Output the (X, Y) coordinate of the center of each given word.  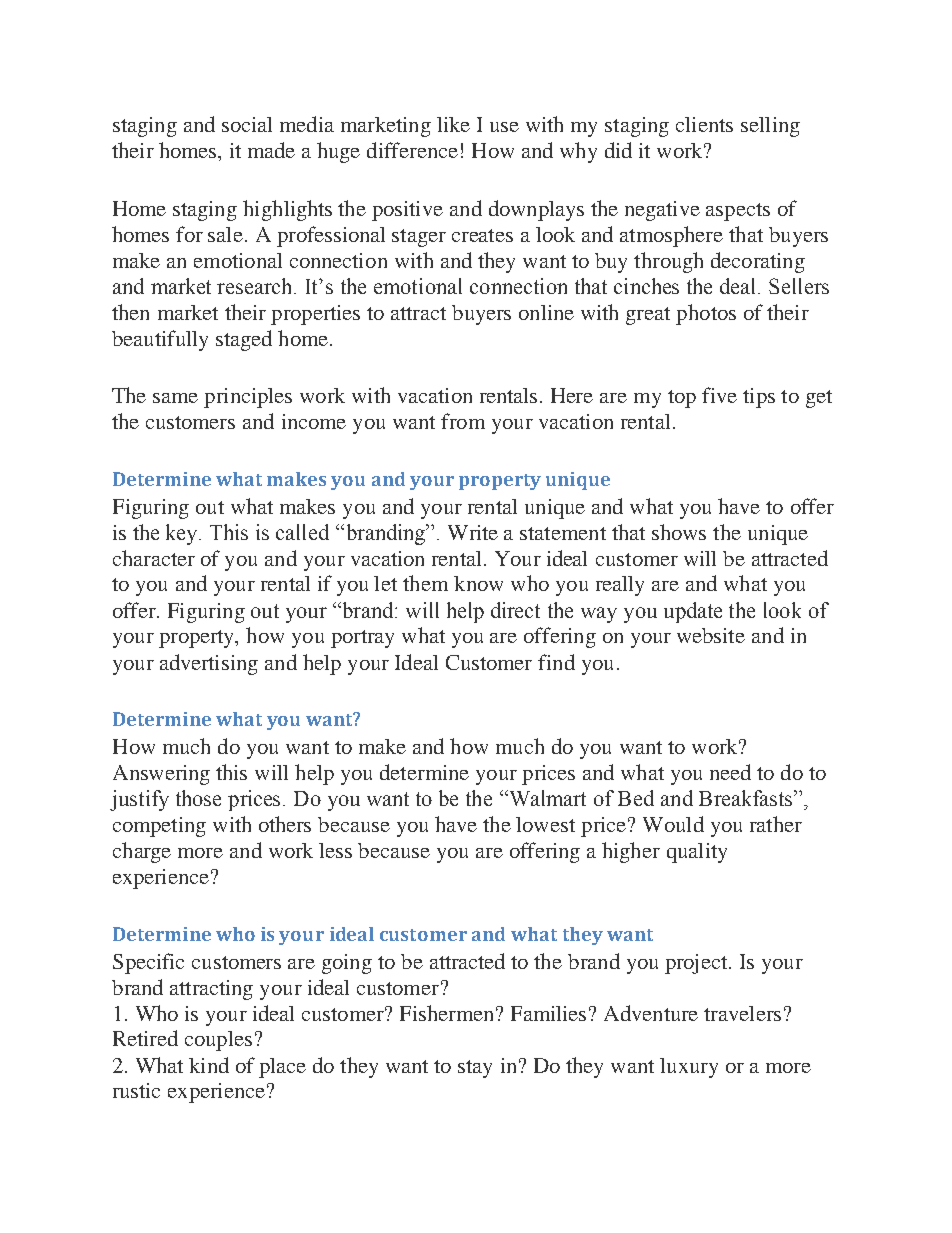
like (453, 124)
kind (209, 1065)
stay (475, 1069)
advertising (209, 664)
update (693, 612)
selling (770, 127)
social (247, 124)
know (478, 583)
